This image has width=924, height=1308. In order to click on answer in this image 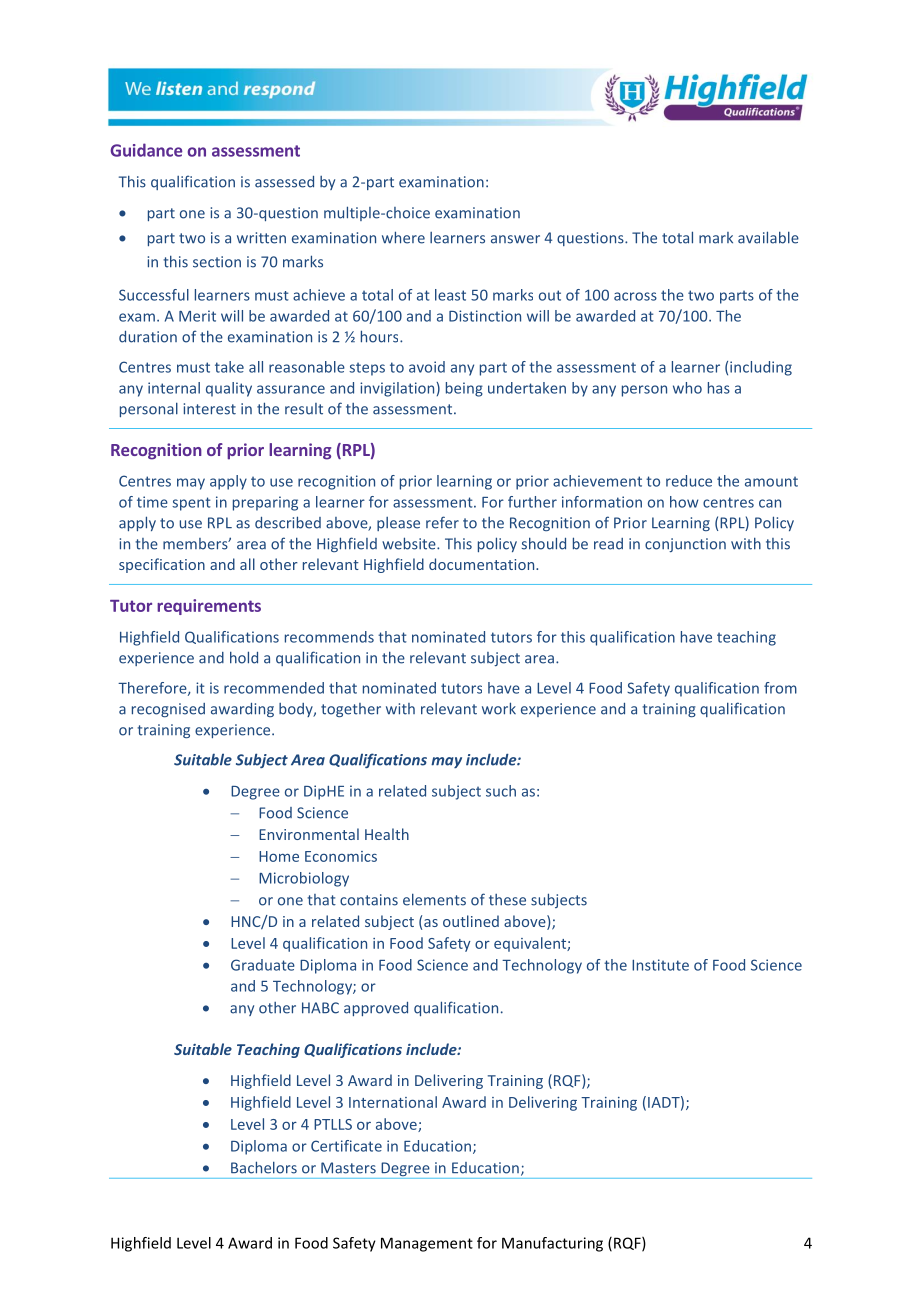, I will do `click(515, 239)`.
